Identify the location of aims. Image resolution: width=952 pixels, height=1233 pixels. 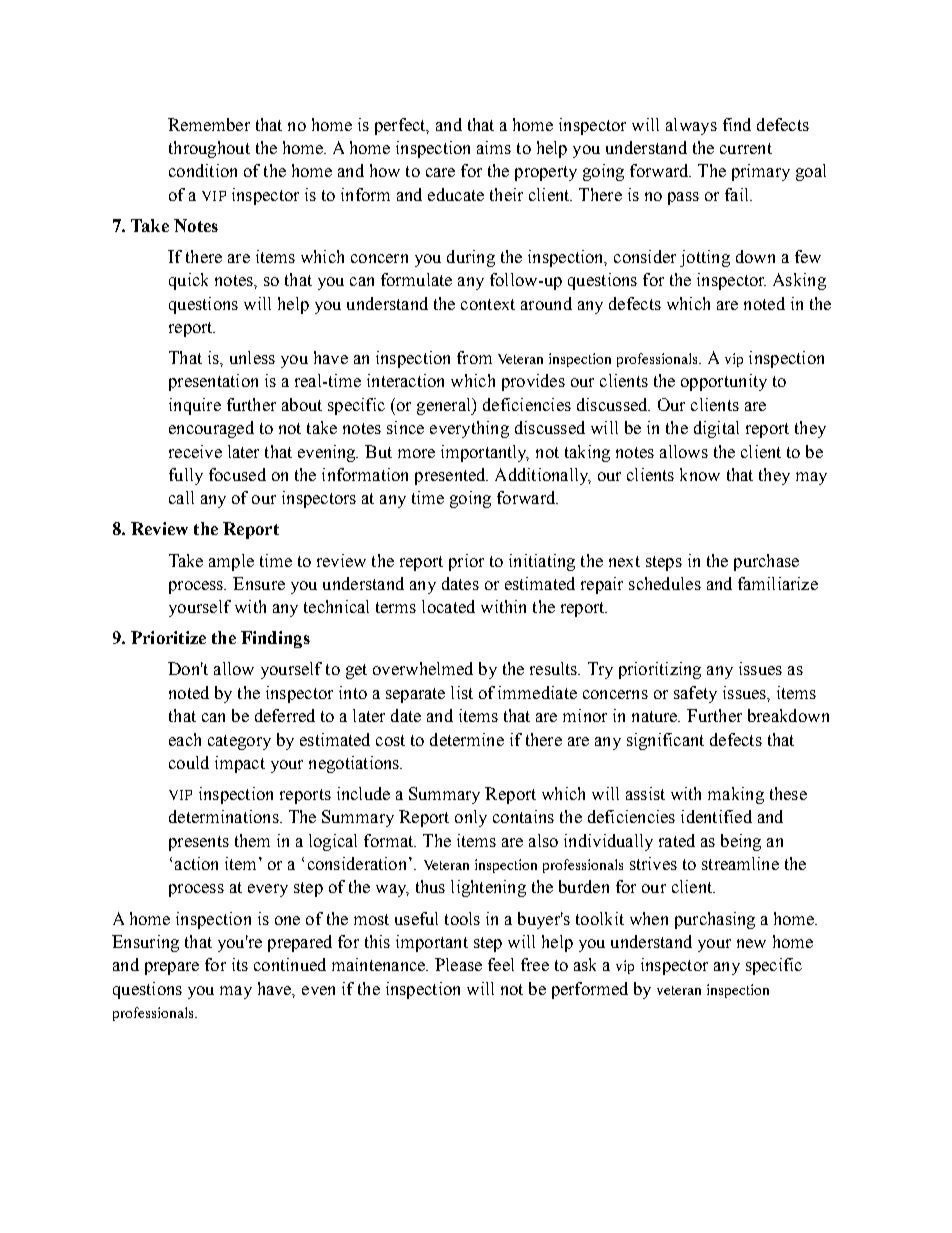
(494, 147).
